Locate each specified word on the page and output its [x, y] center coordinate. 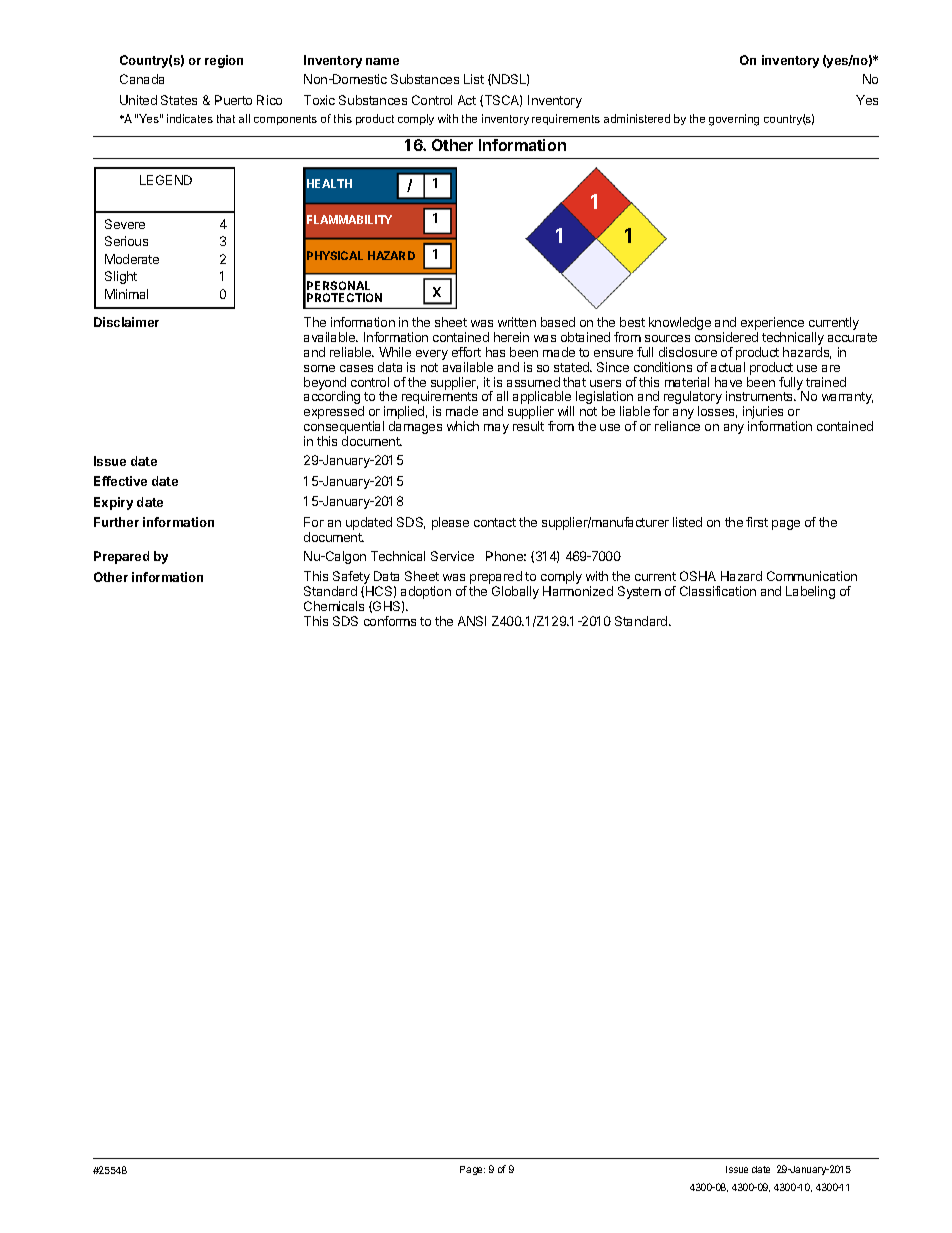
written [517, 322]
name [382, 61]
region [224, 61]
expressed [334, 412]
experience [772, 323]
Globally [515, 592]
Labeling [810, 592]
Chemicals [334, 606]
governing [734, 120]
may [496, 429]
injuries [763, 414]
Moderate [132, 259]
